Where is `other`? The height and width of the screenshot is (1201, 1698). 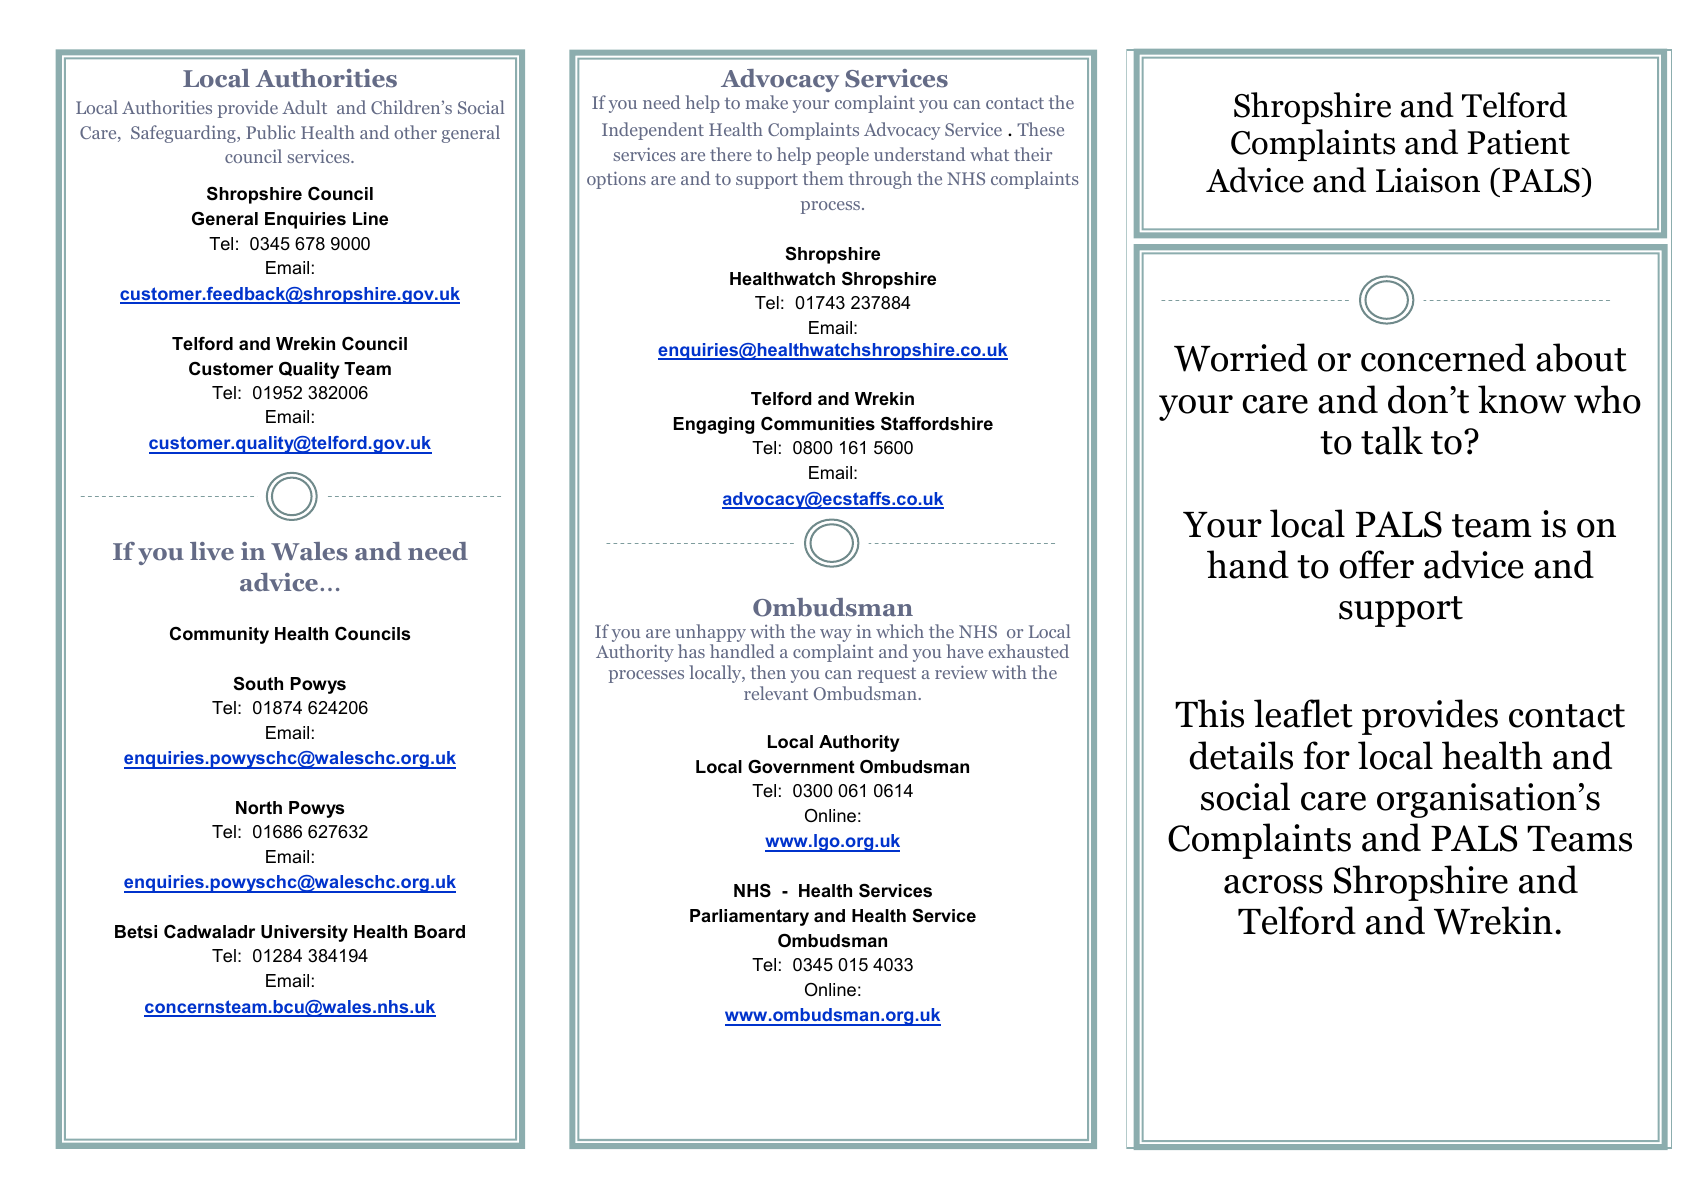 other is located at coordinates (415, 132).
